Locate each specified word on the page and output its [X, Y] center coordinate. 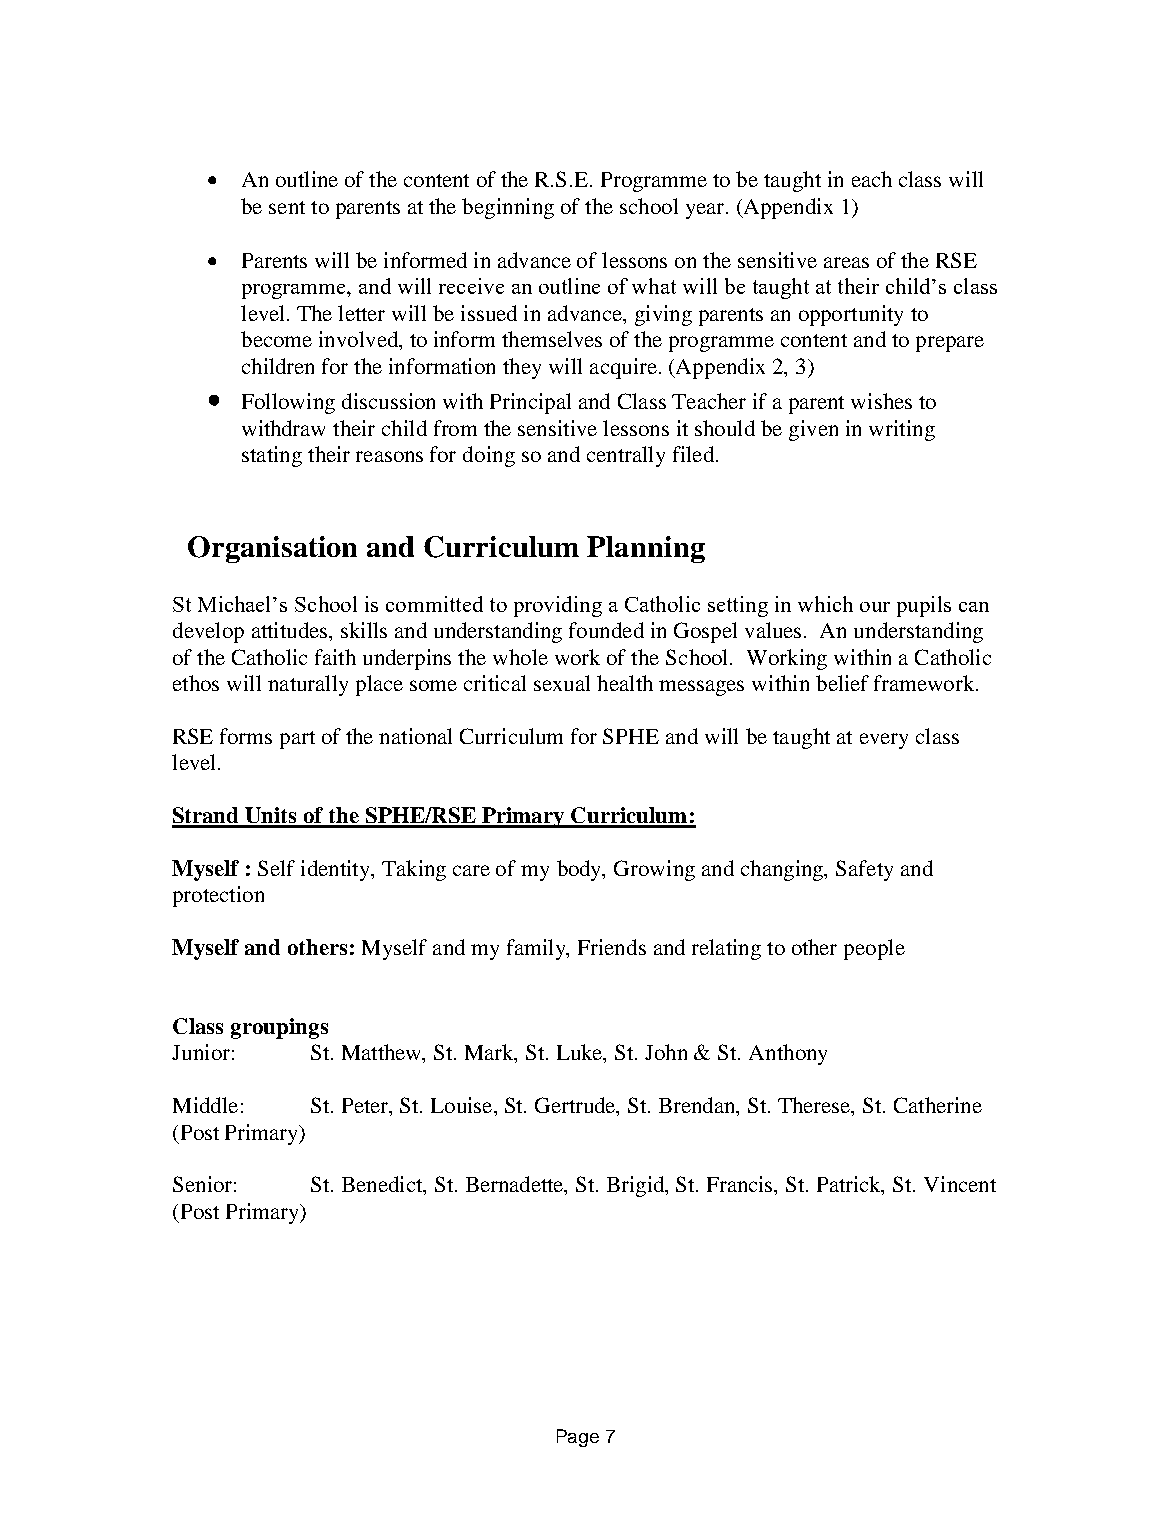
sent [287, 207]
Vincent [960, 1184]
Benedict [383, 1185]
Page [578, 1438]
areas [846, 262]
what [654, 286]
